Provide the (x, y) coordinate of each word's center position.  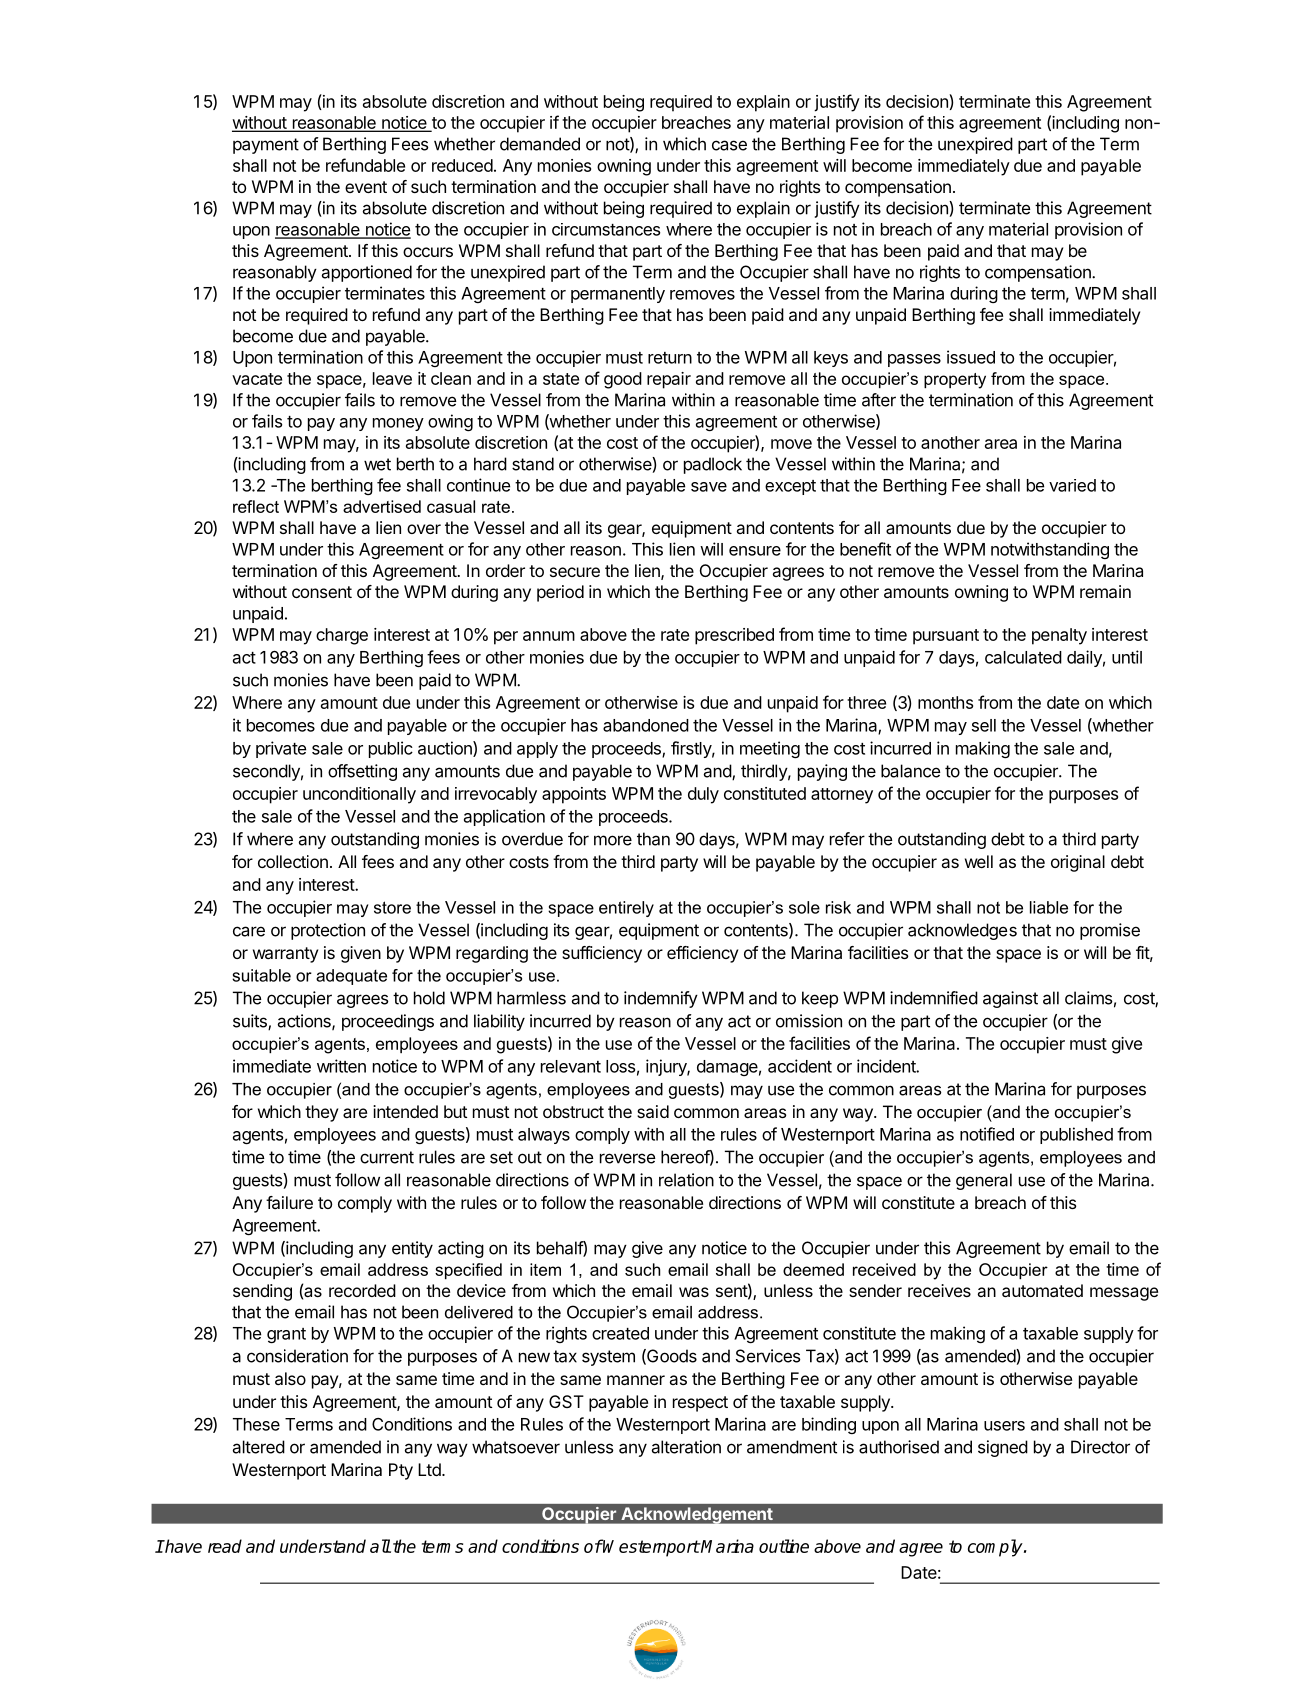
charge (342, 636)
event (366, 187)
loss (620, 1066)
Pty (401, 1471)
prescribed (734, 636)
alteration (686, 1447)
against (1010, 999)
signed (1003, 1448)
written (341, 1066)
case (729, 145)
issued (971, 357)
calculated (1023, 657)
